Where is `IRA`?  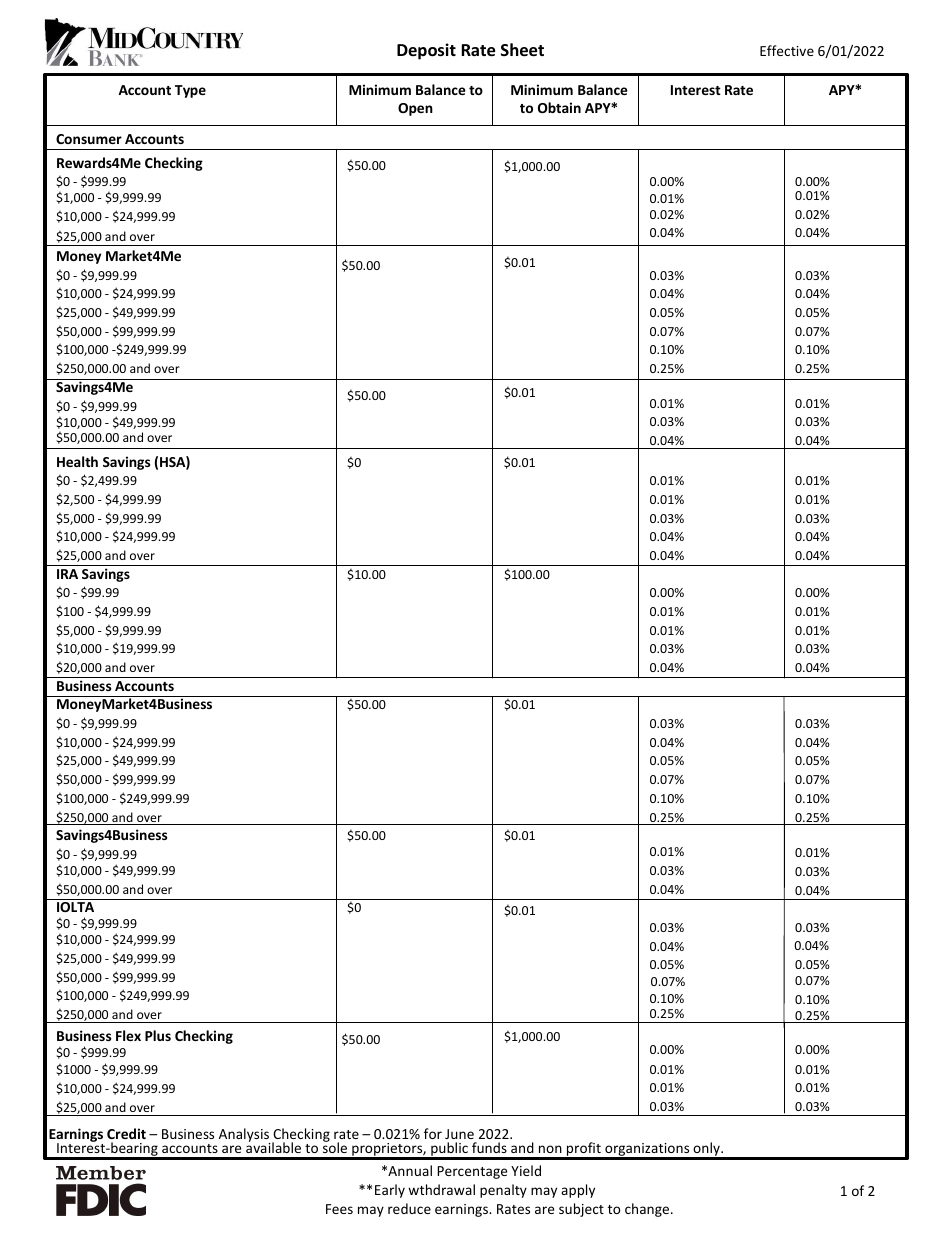 IRA is located at coordinates (67, 574).
